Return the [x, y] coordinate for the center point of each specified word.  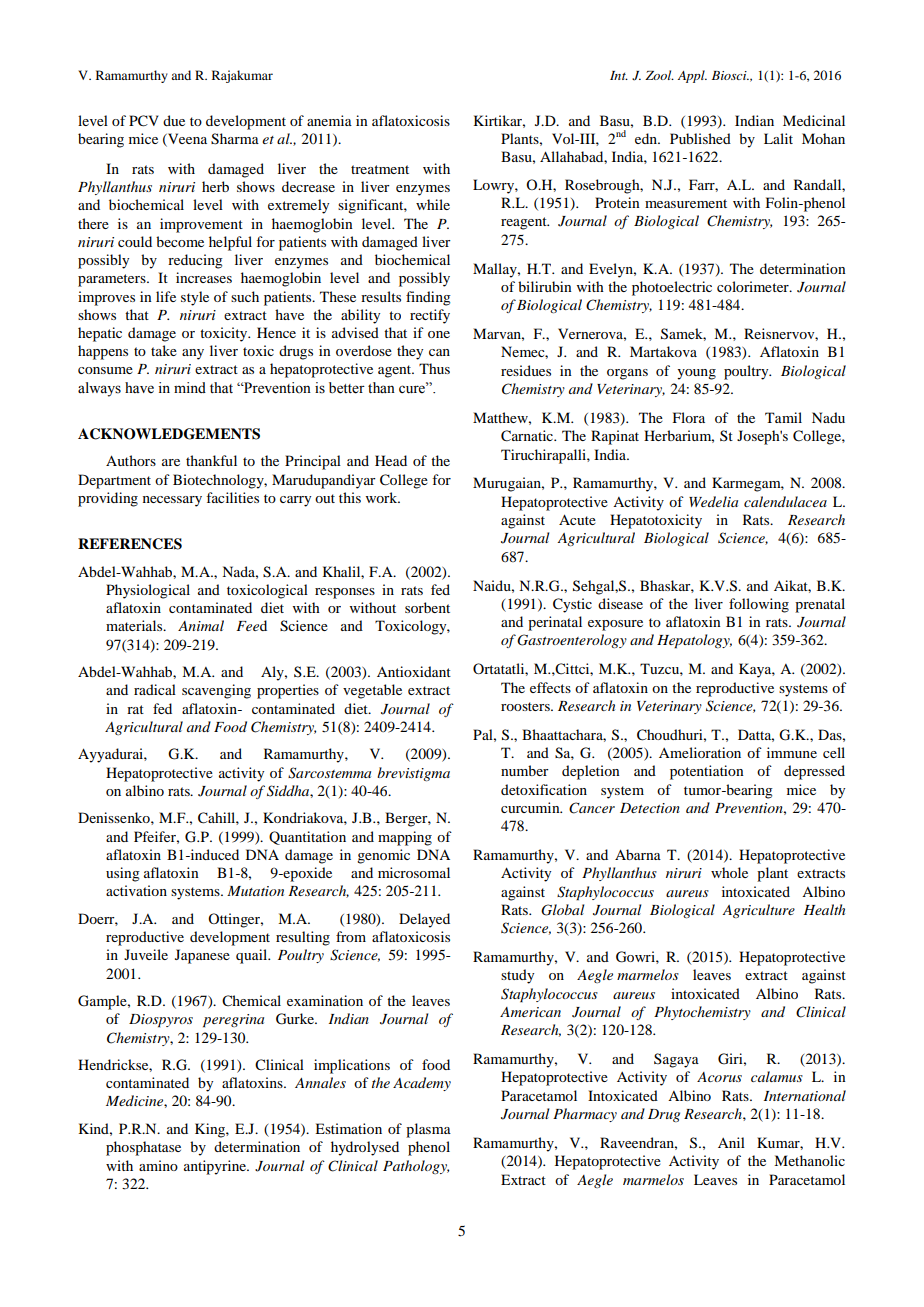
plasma [428, 1130]
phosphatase [143, 1148]
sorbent [427, 607]
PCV [144, 121]
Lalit [778, 138]
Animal [201, 625]
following [759, 605]
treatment [380, 169]
